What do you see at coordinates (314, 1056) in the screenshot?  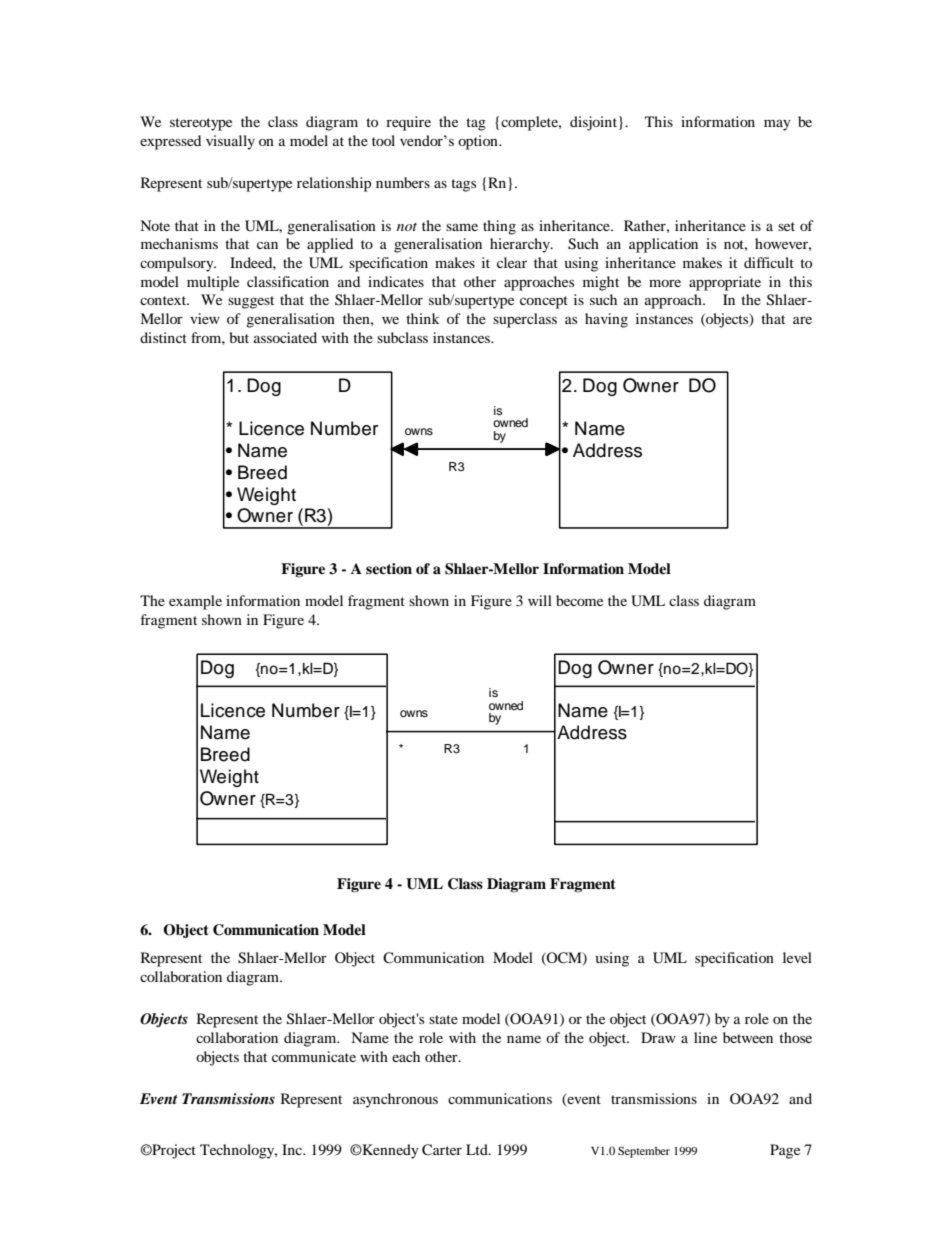 I see `communicate` at bounding box center [314, 1056].
